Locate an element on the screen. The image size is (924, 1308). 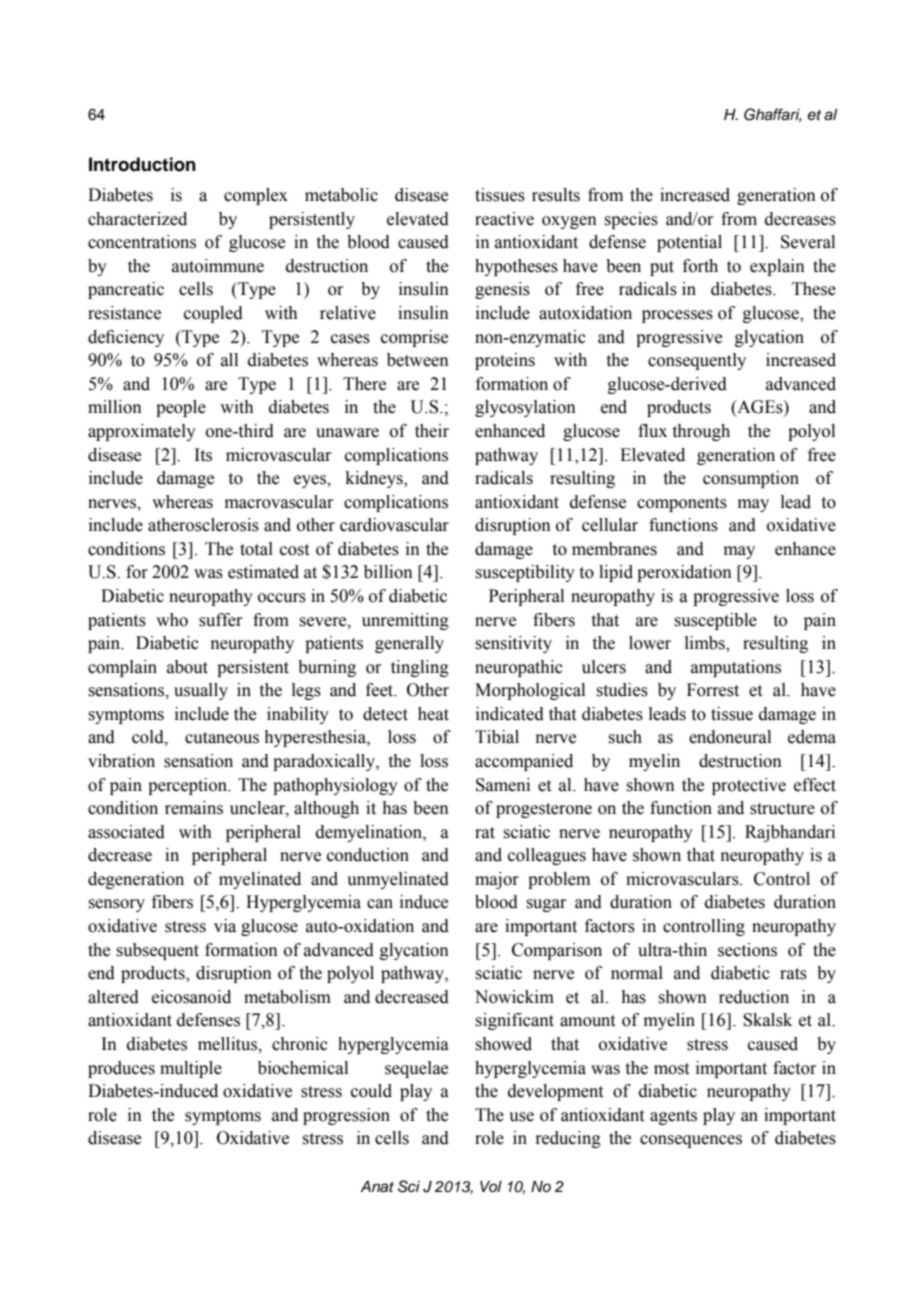
major is located at coordinates (497, 880).
